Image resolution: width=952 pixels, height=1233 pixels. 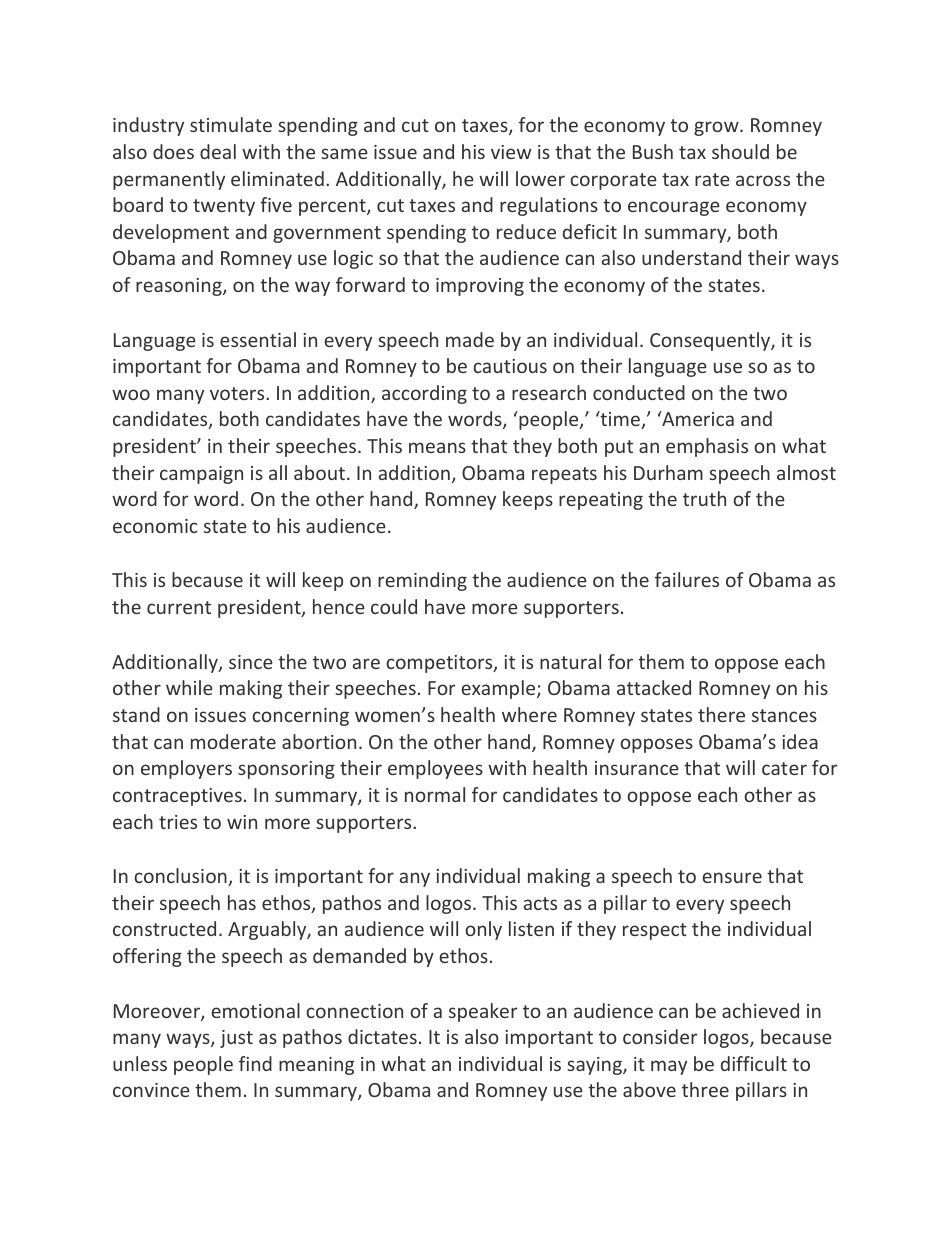 What do you see at coordinates (511, 152) in the page?
I see `view` at bounding box center [511, 152].
